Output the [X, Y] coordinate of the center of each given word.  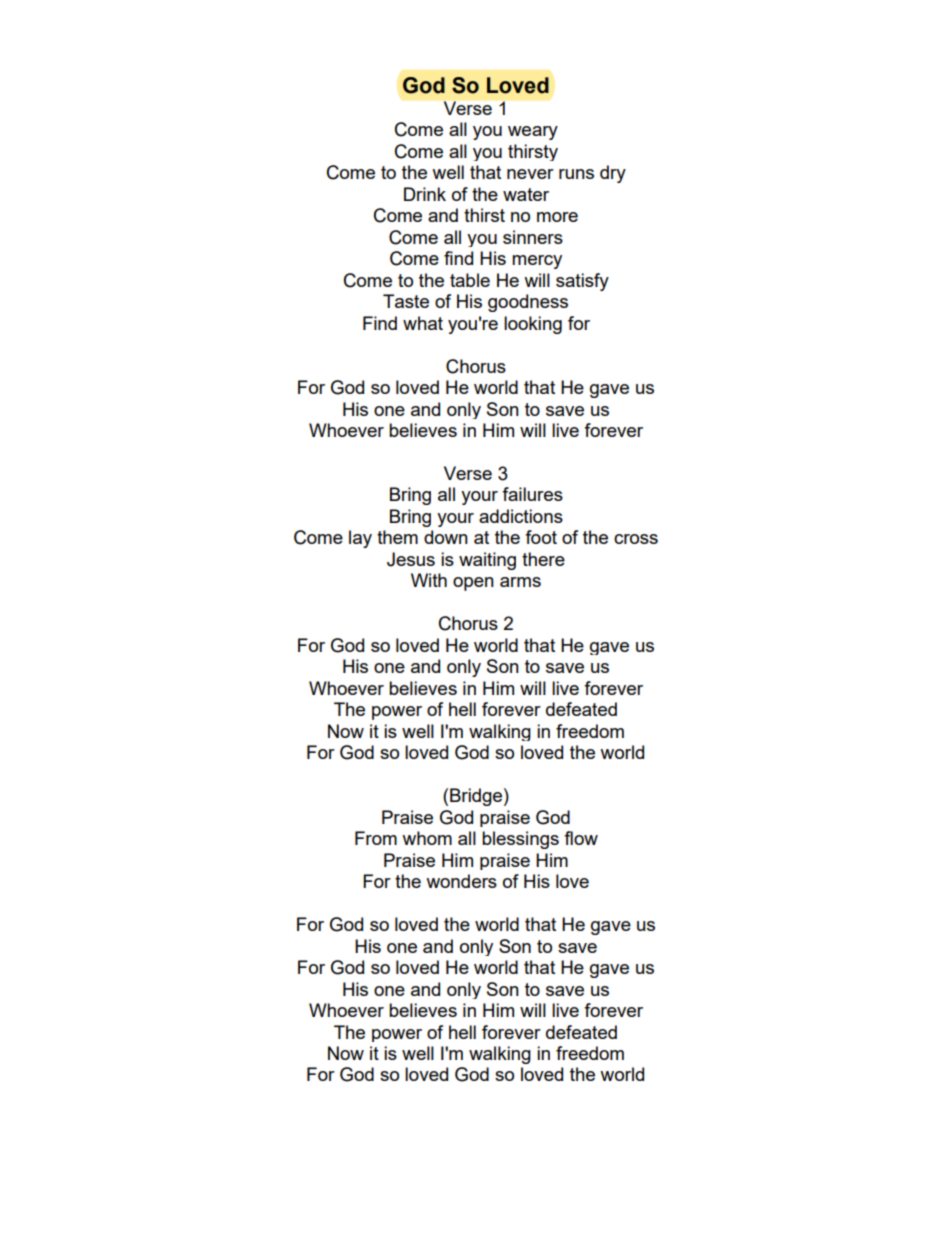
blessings [520, 840]
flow [581, 838]
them [397, 537]
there [543, 559]
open [473, 584]
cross [636, 539]
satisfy [582, 282]
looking [533, 325]
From [376, 838]
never [530, 174]
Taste [406, 301]
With [429, 580]
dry [613, 174]
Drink [425, 194]
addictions [521, 516]
